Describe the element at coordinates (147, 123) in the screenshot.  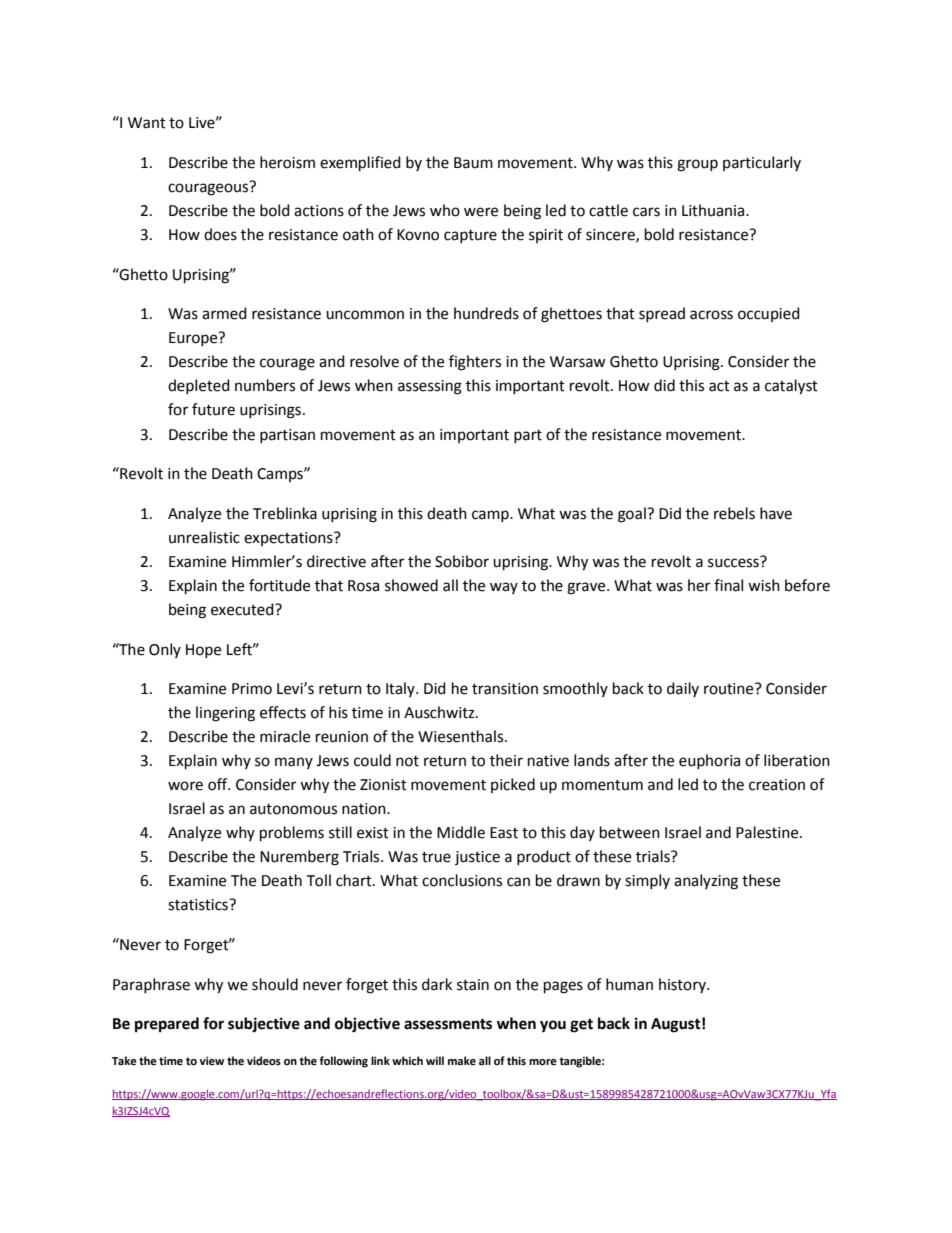
I see `Want` at that location.
